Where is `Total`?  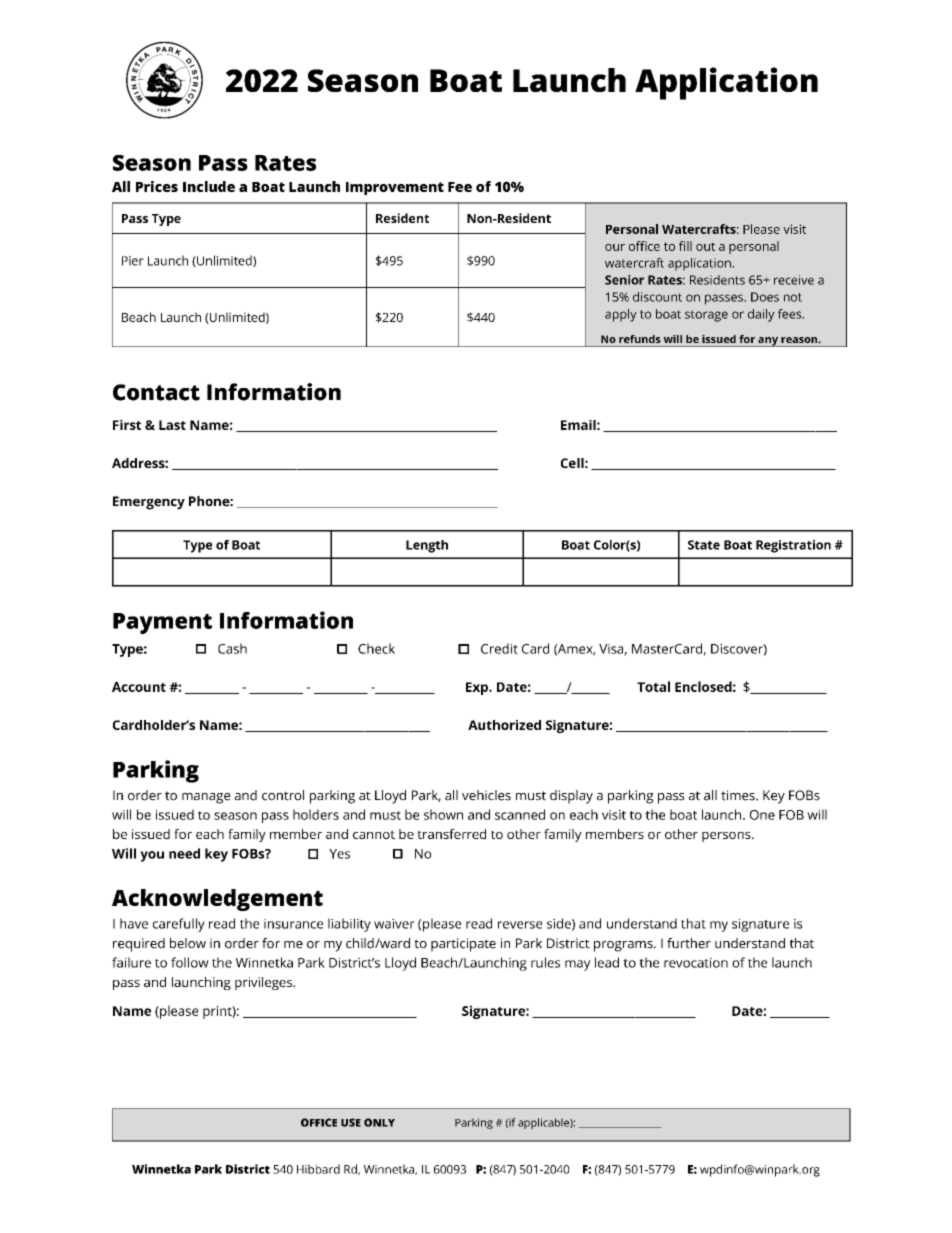 Total is located at coordinates (653, 686).
